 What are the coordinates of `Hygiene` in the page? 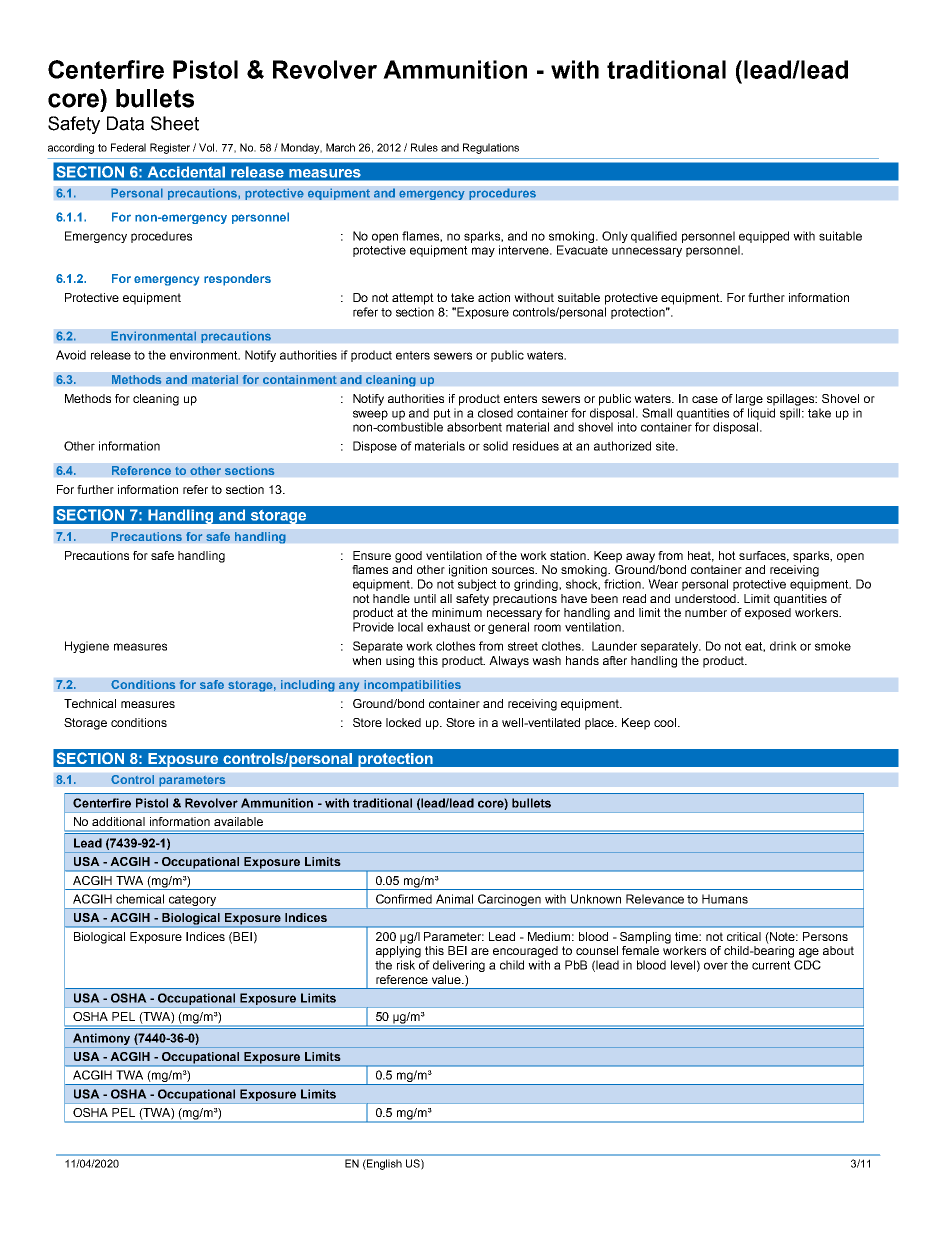 It's located at (87, 647).
